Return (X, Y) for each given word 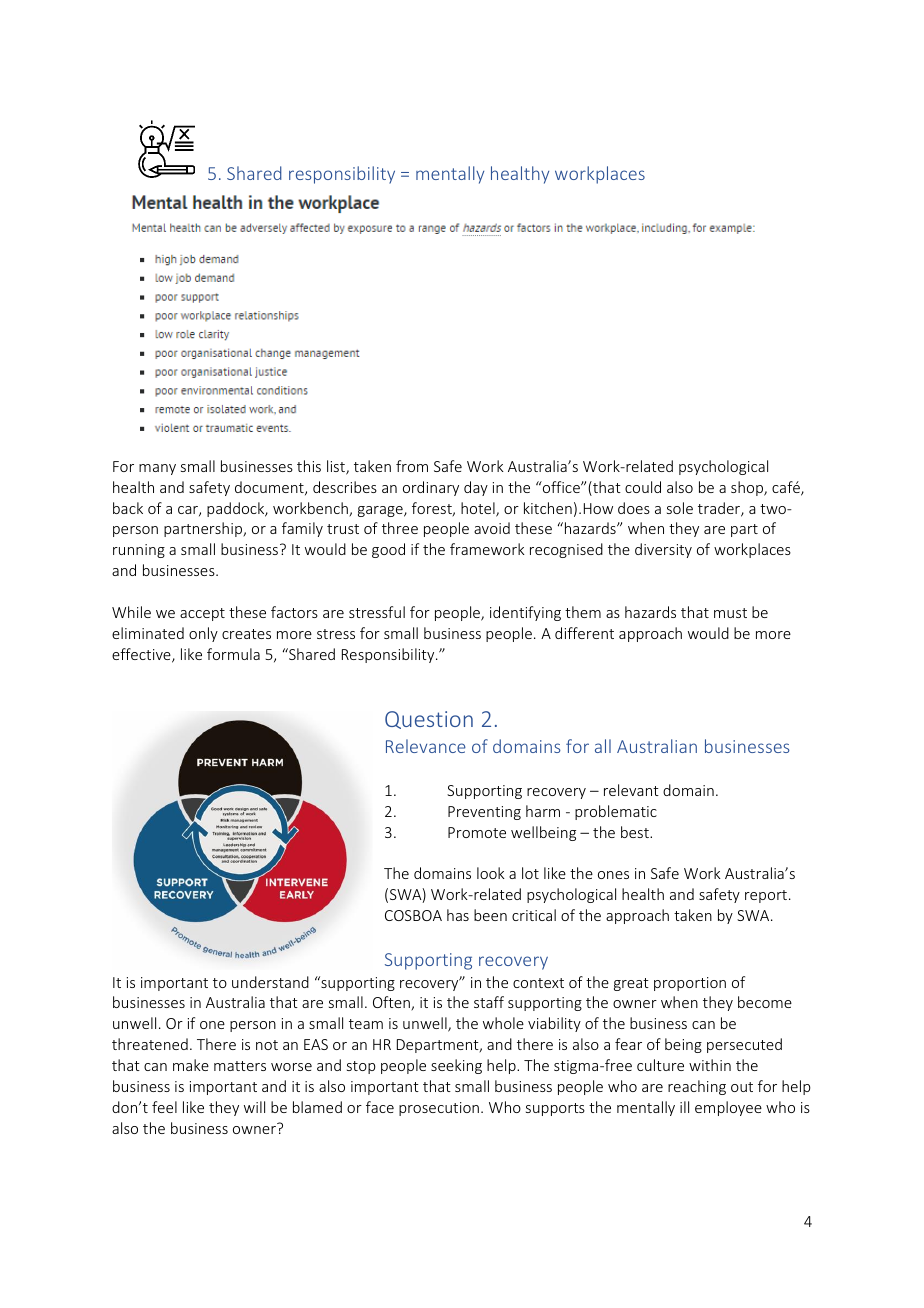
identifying (525, 613)
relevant (631, 790)
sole (680, 508)
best (636, 832)
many (157, 469)
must (730, 613)
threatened (150, 1044)
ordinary (431, 488)
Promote (477, 832)
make (191, 1065)
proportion (690, 984)
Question (429, 720)
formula (233, 654)
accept (202, 614)
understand (270, 982)
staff (489, 1002)
